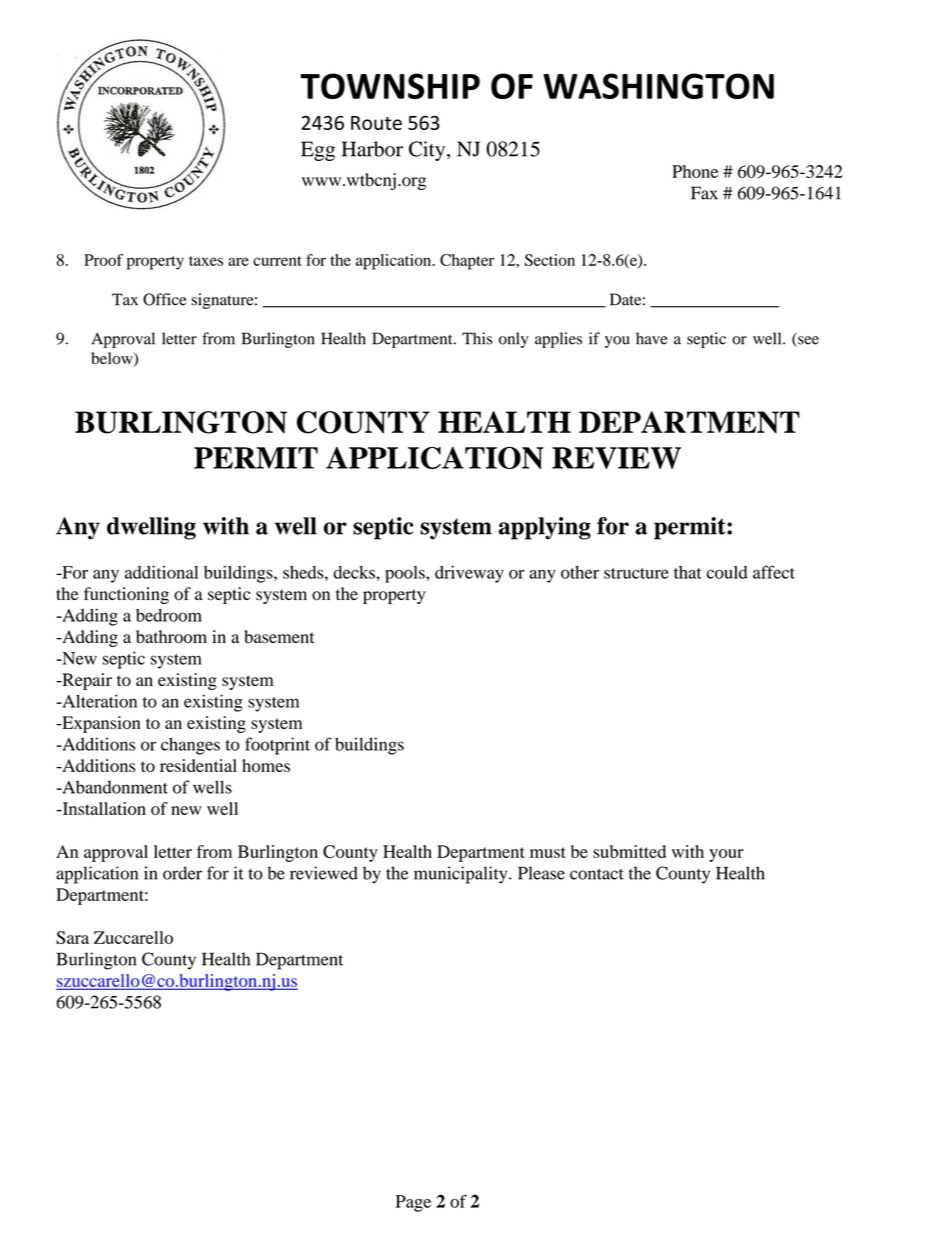  Describe the element at coordinates (103, 808) in the screenshot. I see `Installation` at that location.
